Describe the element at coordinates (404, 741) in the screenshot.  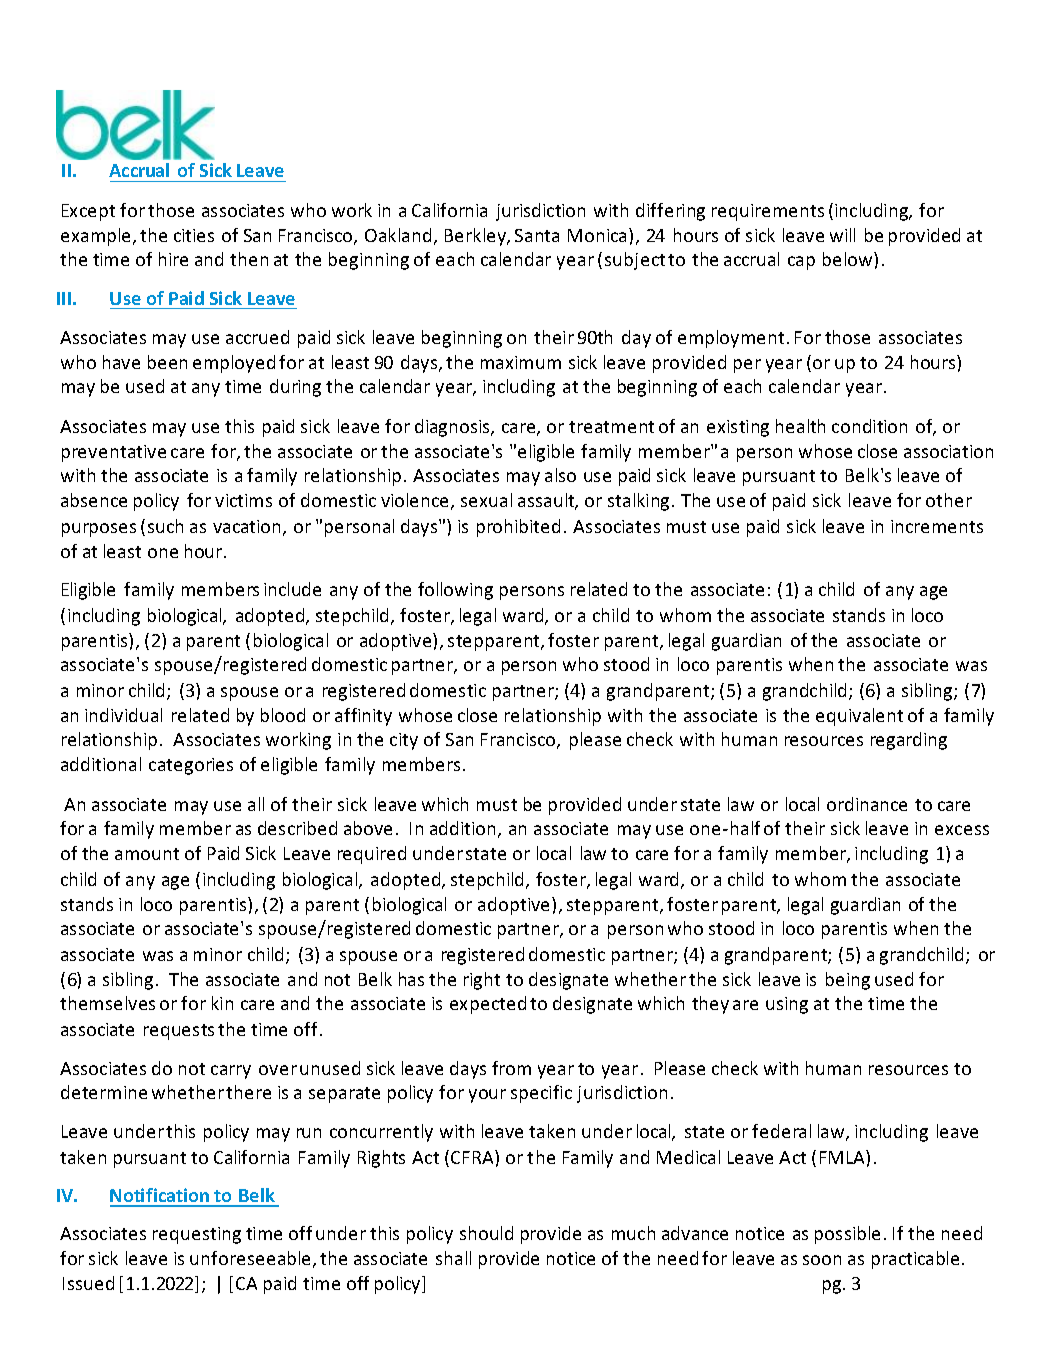
I see `city` at that location.
